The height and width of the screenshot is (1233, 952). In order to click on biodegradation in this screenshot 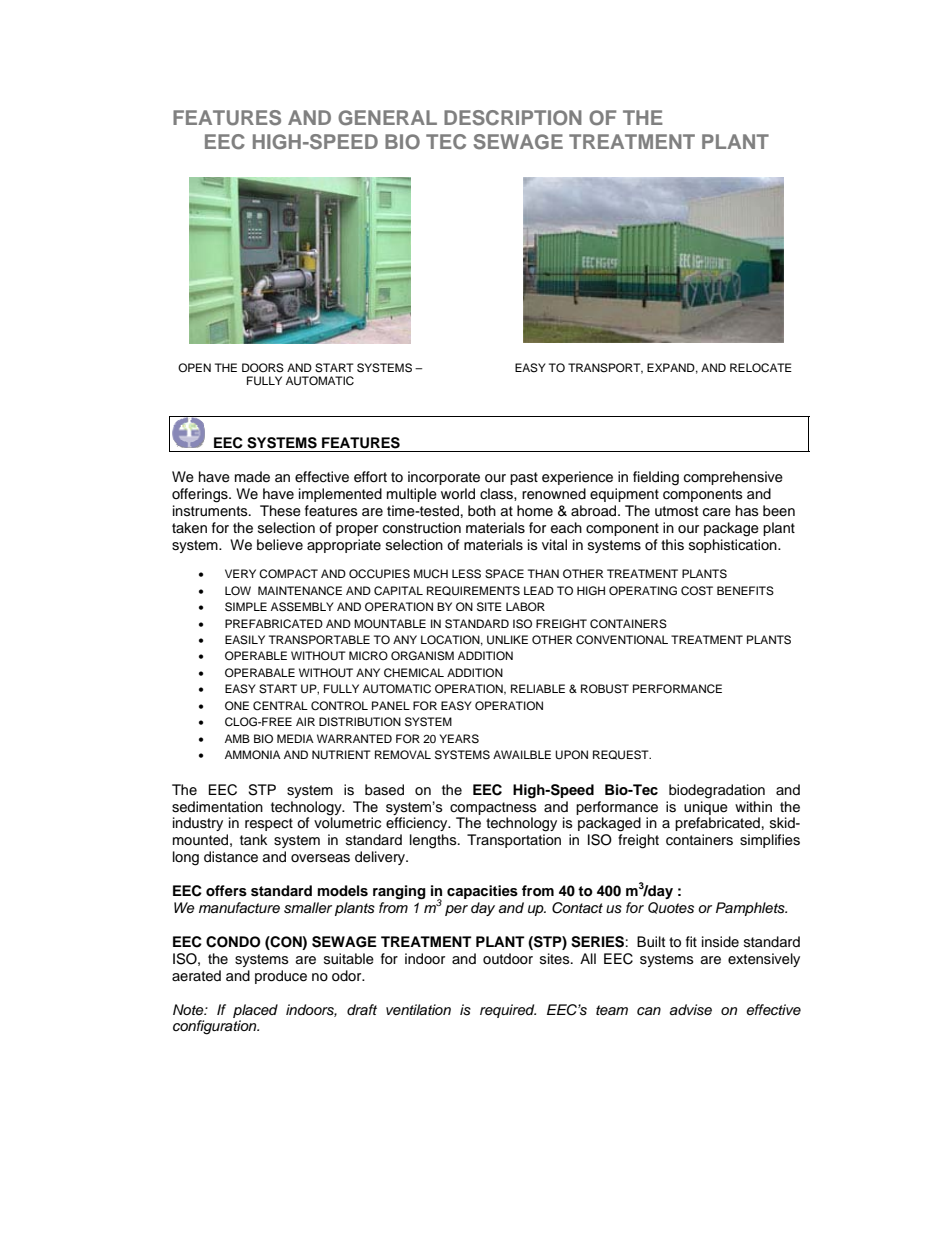, I will do `click(717, 791)`.
